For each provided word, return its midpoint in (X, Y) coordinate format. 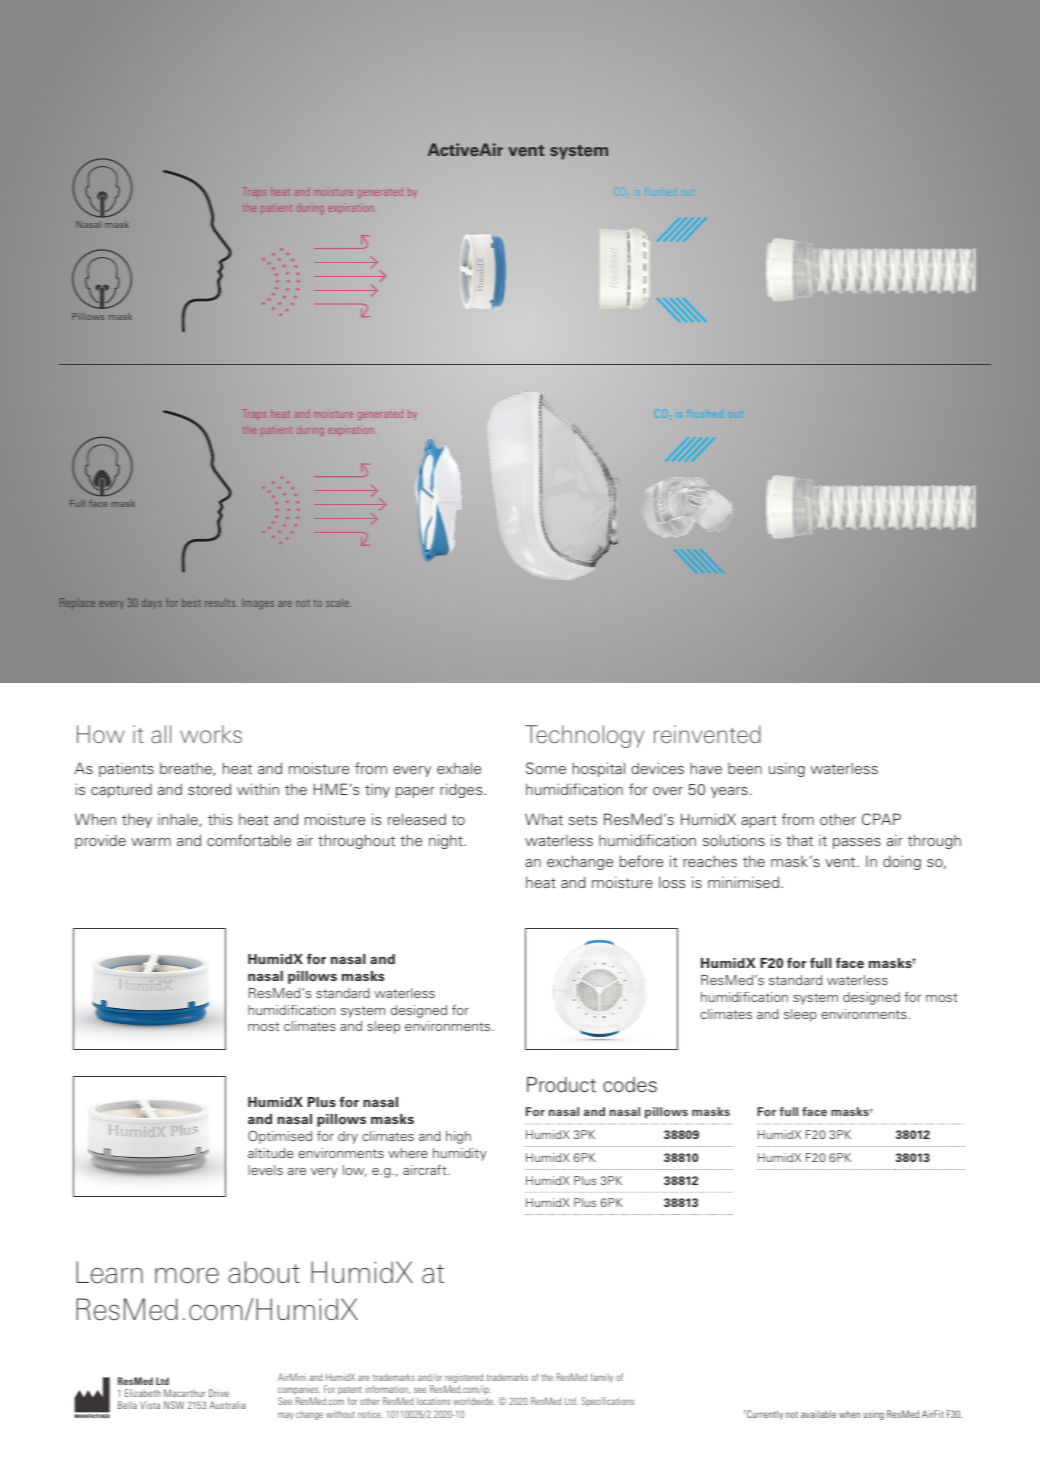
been (745, 768)
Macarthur (184, 1393)
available (818, 1414)
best (191, 602)
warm (151, 842)
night (447, 841)
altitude (270, 1153)
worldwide (474, 1401)
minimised (745, 882)
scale (338, 602)
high (458, 1137)
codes (630, 1085)
